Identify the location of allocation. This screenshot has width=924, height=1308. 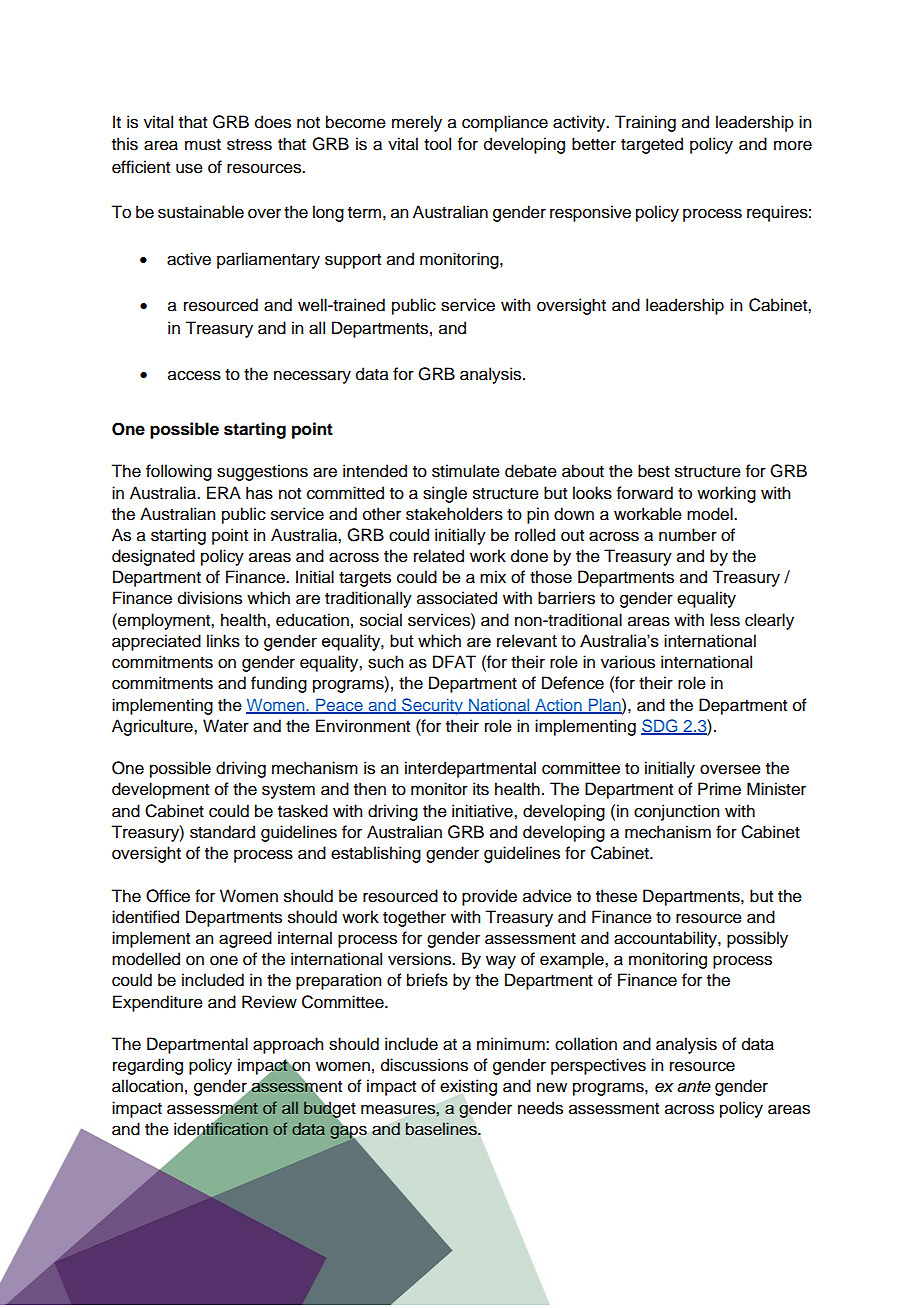
(147, 1086).
